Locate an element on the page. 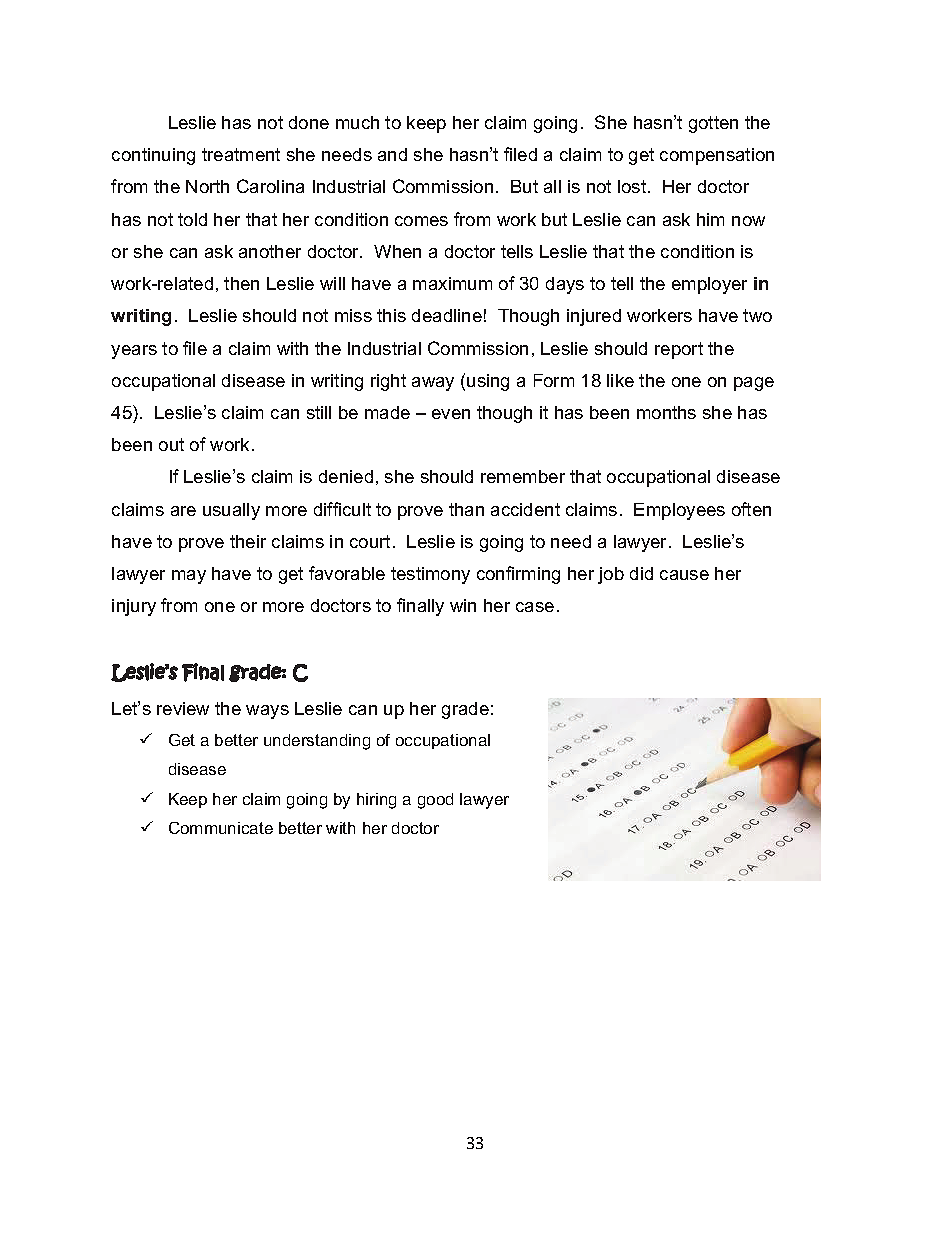 The image size is (952, 1233). than is located at coordinates (466, 509).
